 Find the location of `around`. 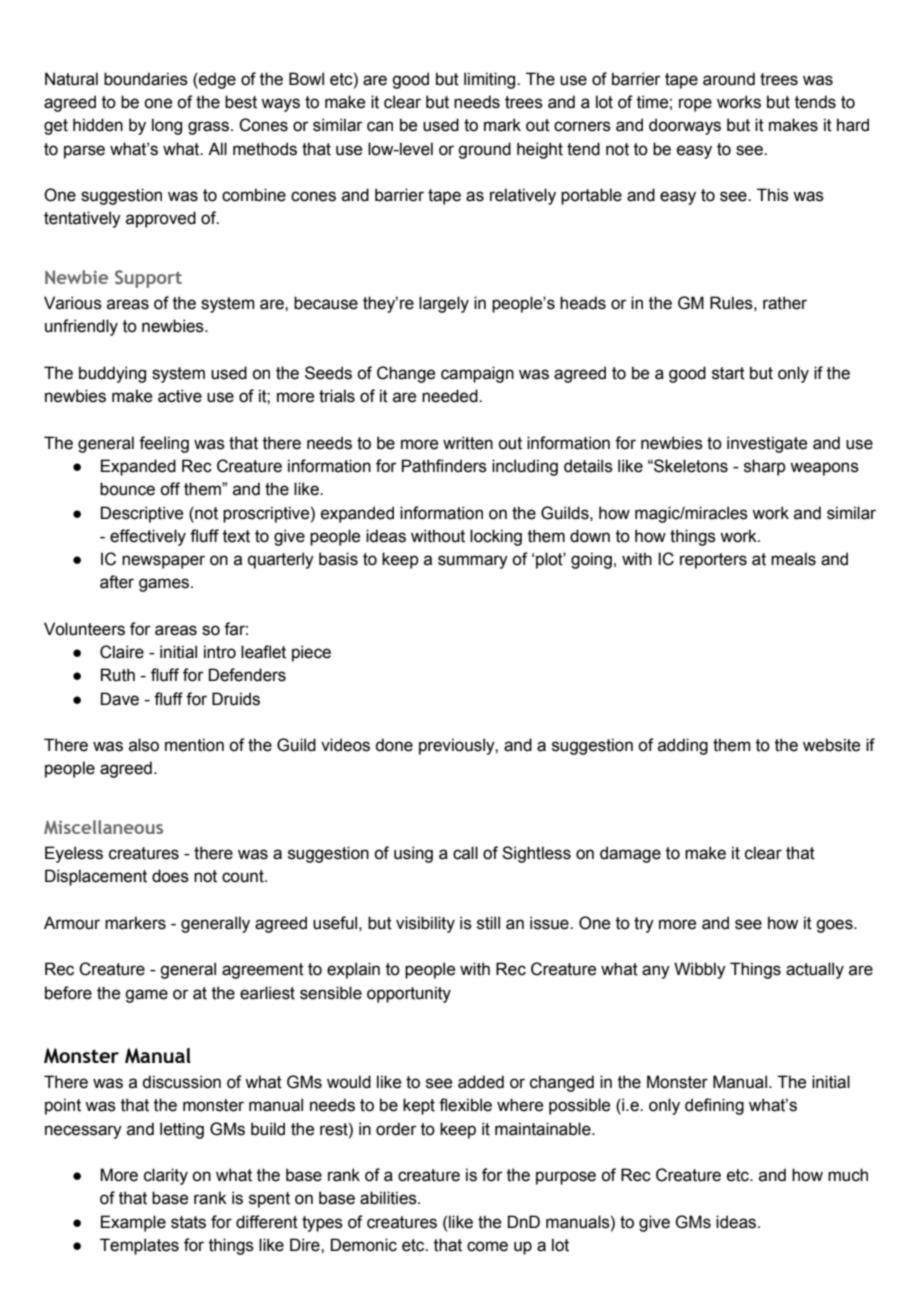

around is located at coordinates (729, 79).
